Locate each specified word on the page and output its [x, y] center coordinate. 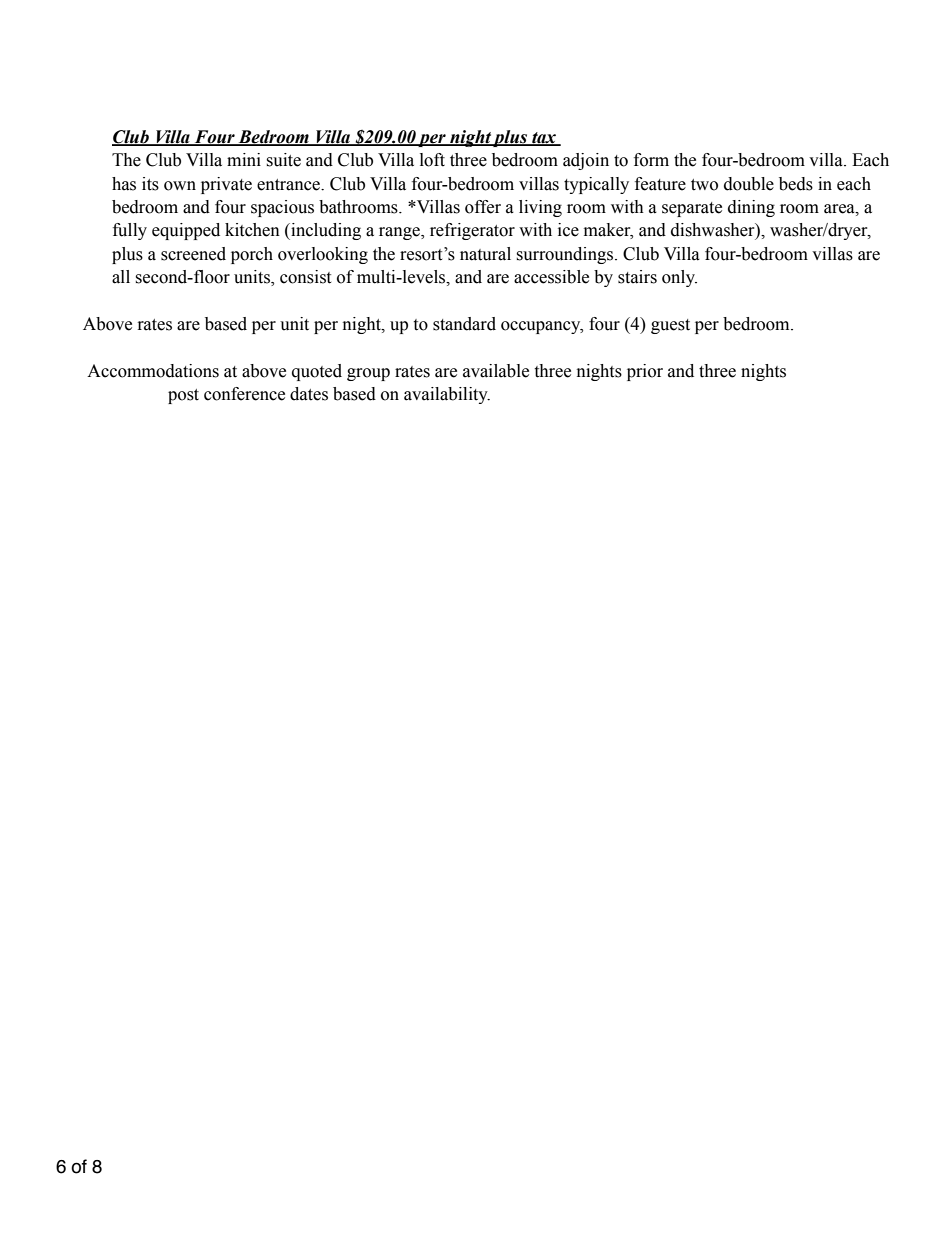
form [651, 160]
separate [692, 209]
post [183, 396]
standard [464, 324]
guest [670, 326]
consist [305, 277]
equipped [186, 231]
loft [432, 160]
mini [244, 159]
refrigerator [472, 231]
